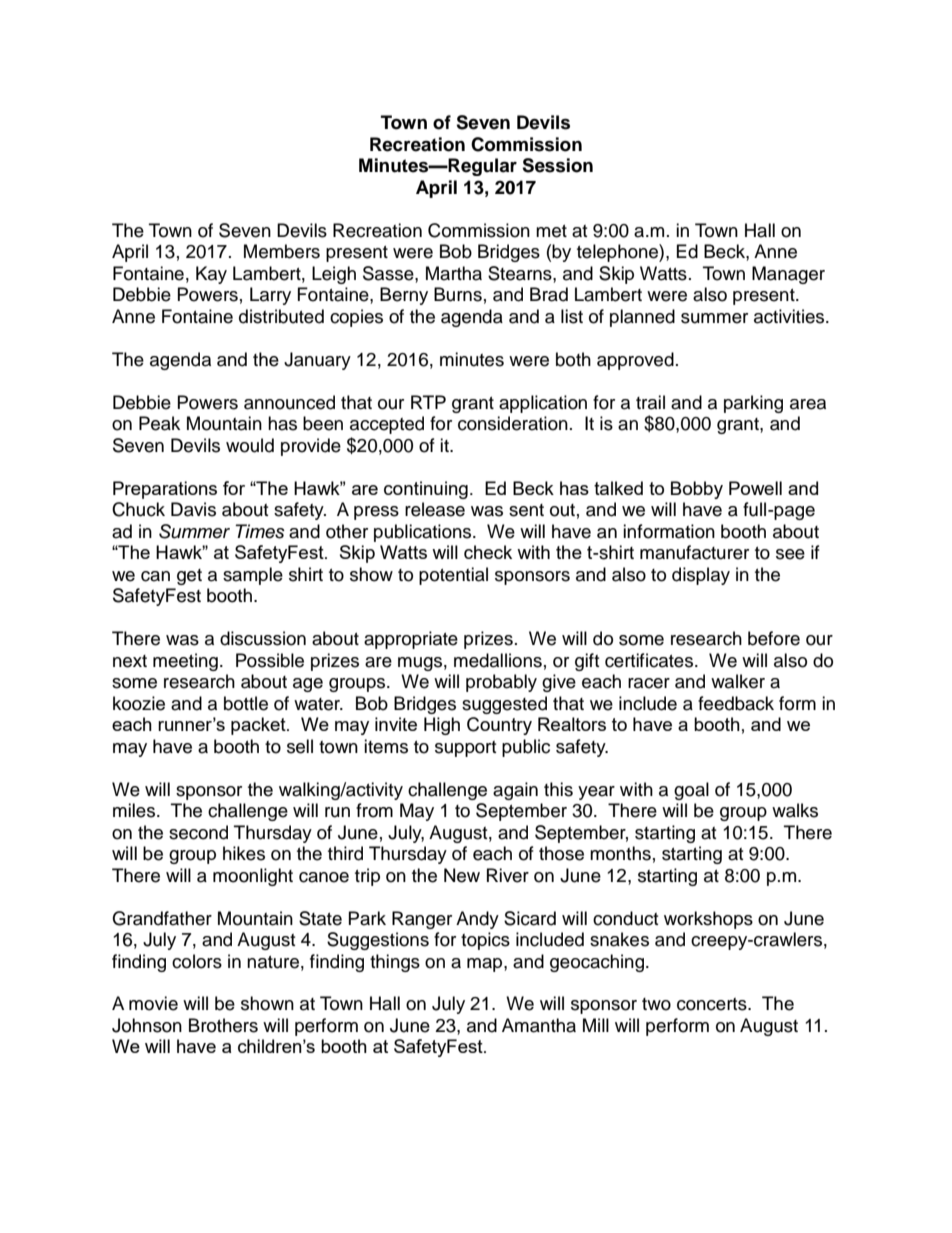  I want to click on Session, so click(557, 165).
